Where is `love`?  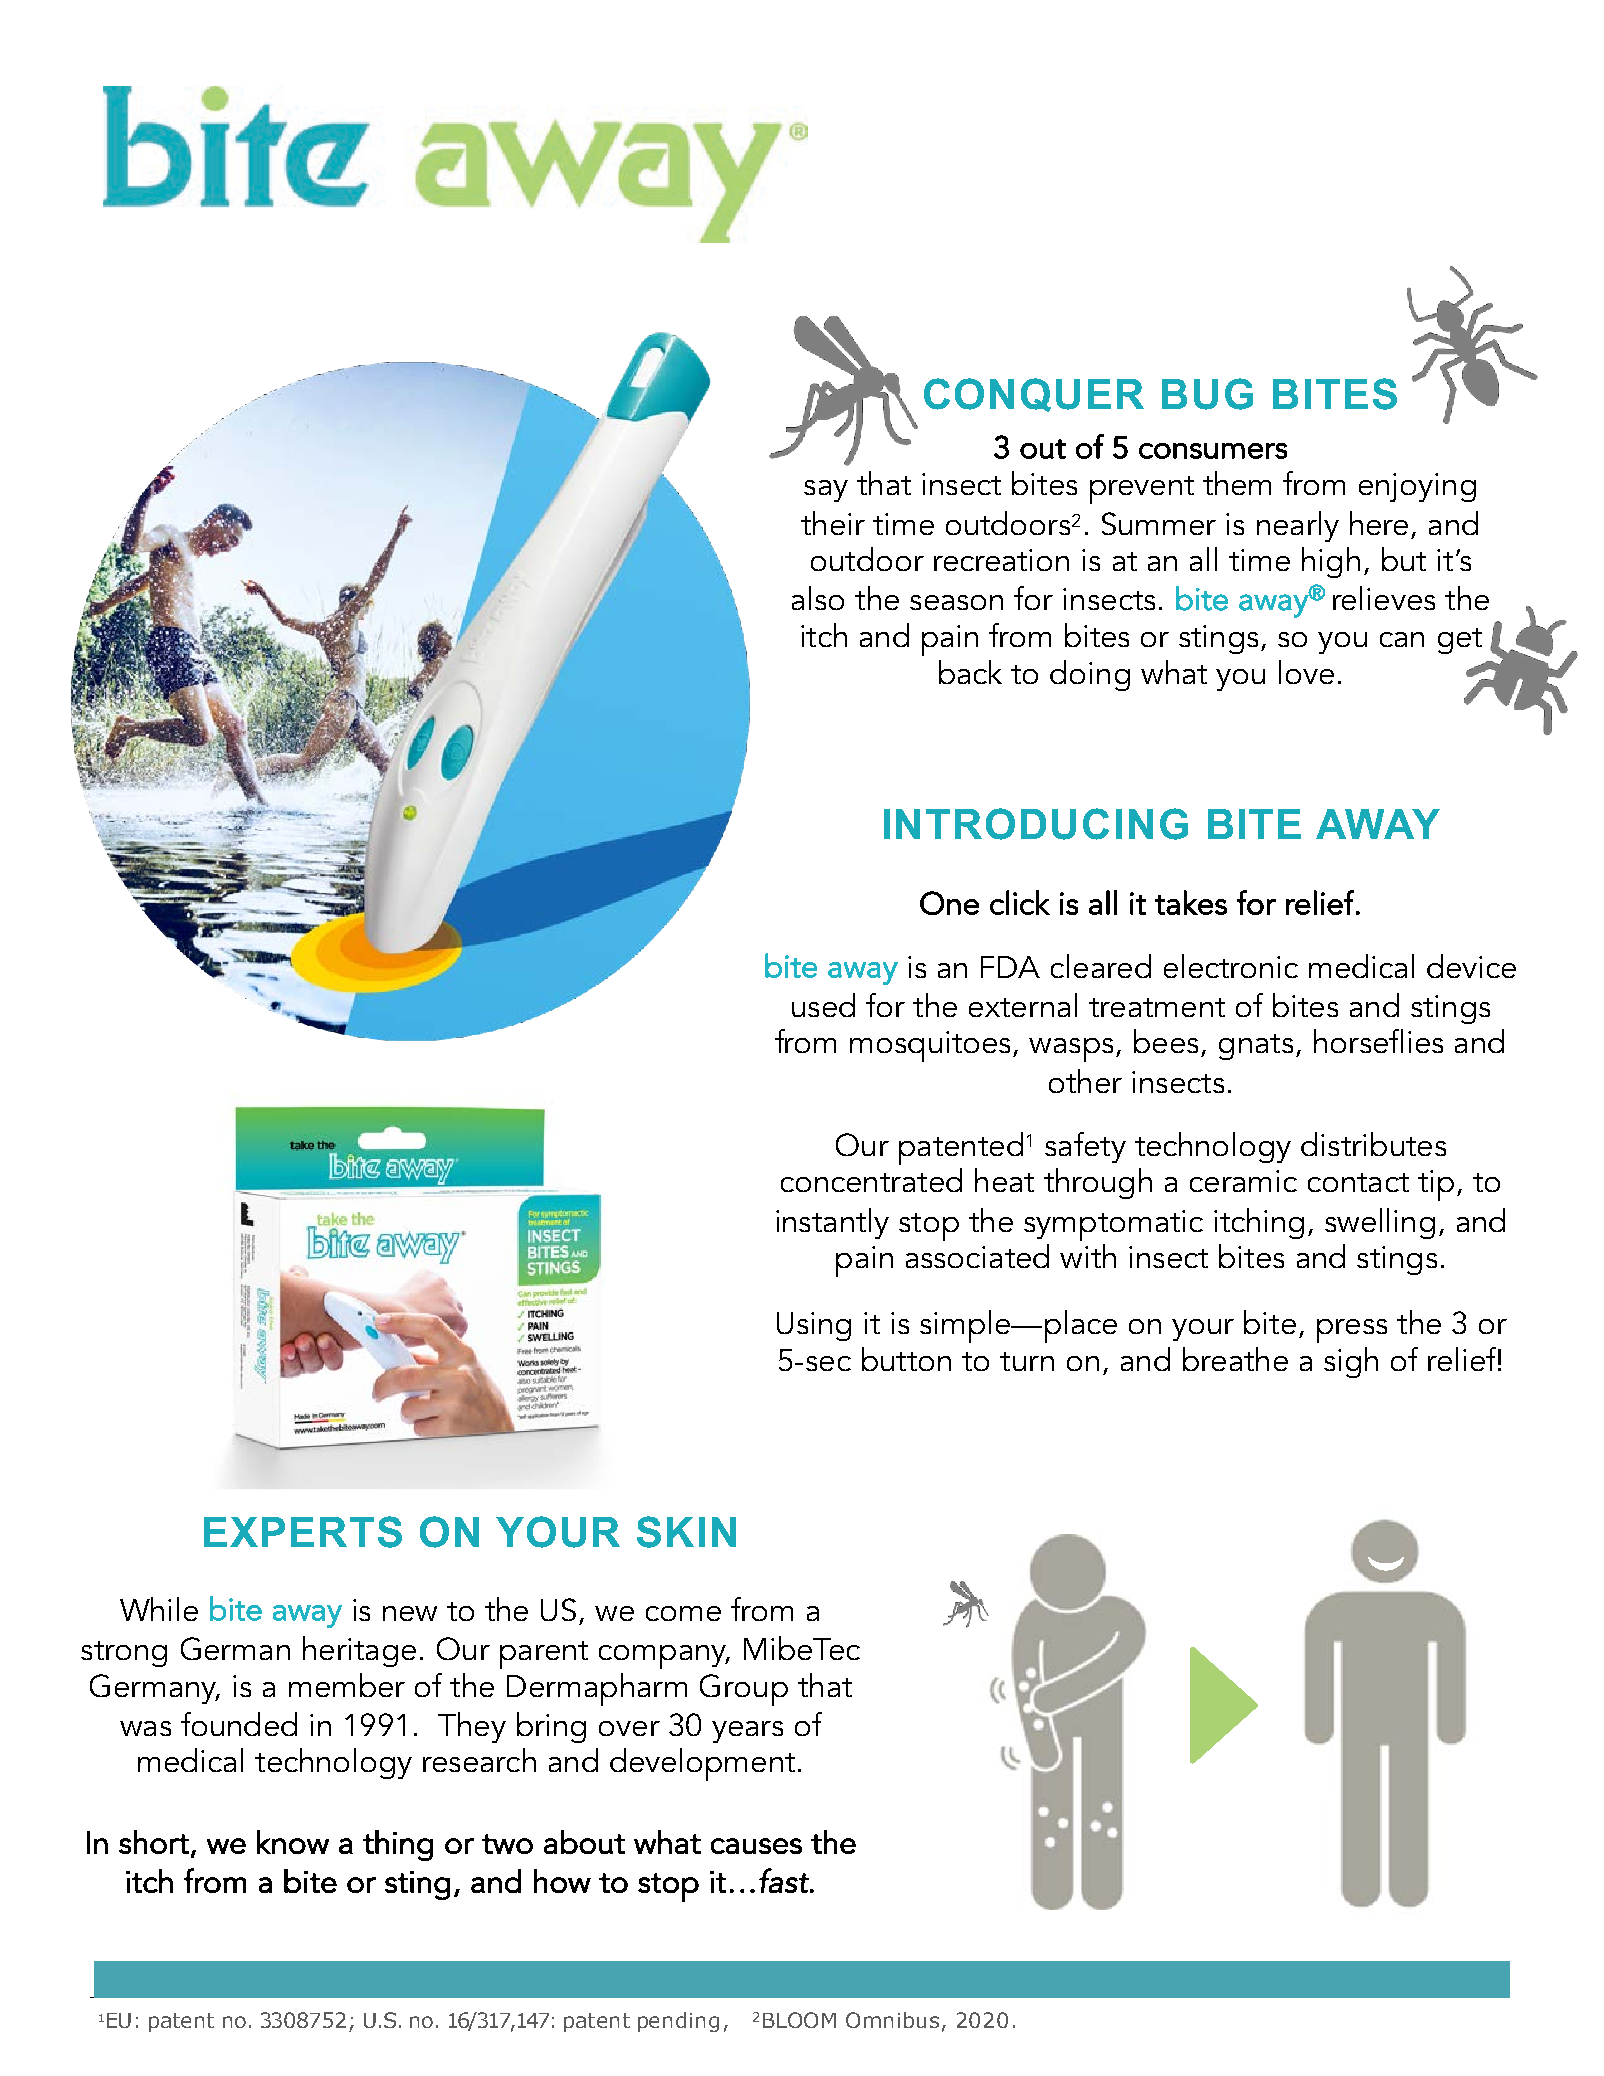
love is located at coordinates (1306, 672).
